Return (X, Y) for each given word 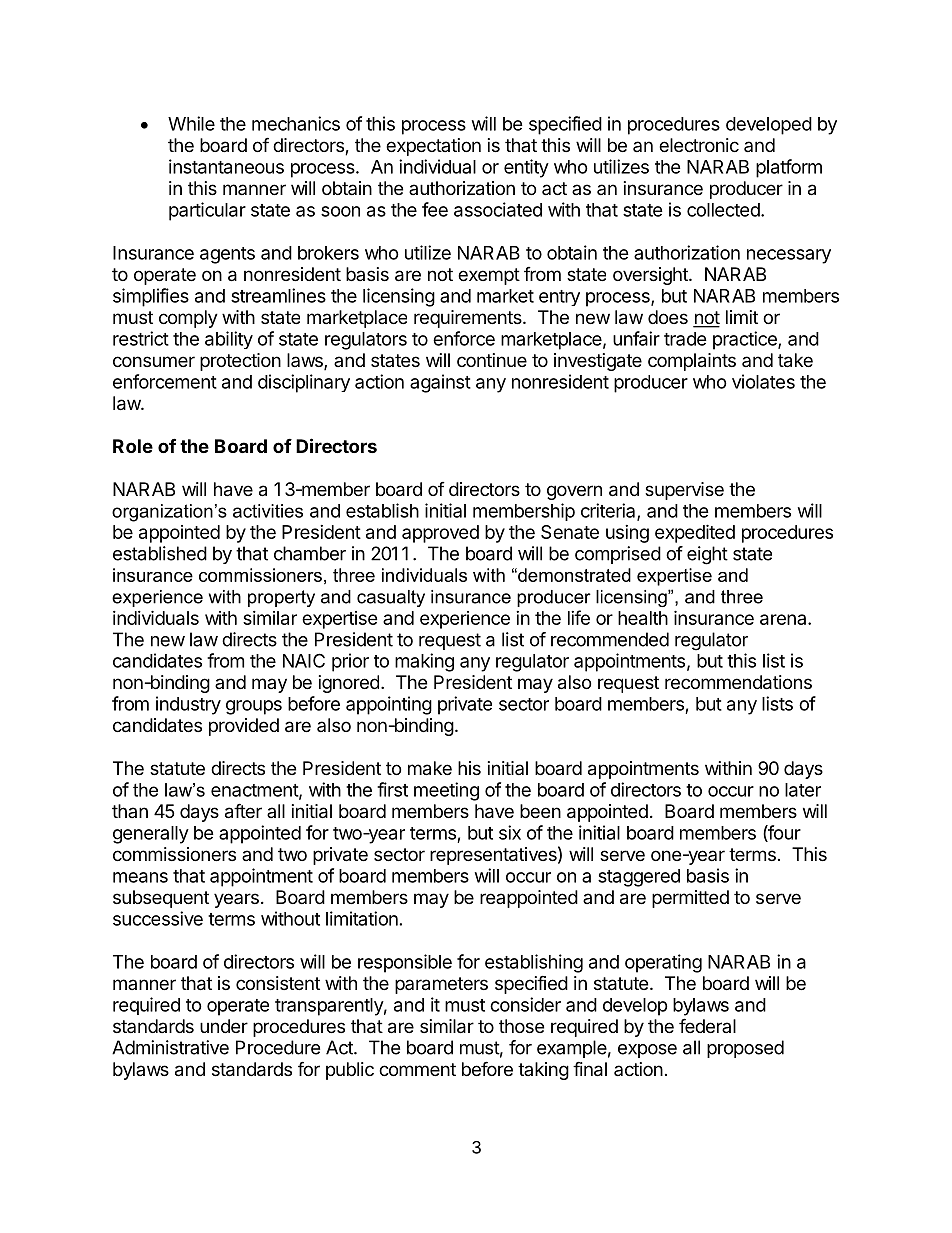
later (803, 790)
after (243, 811)
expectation (433, 147)
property (281, 598)
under (224, 1026)
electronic (699, 145)
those (521, 1026)
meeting (446, 791)
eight (707, 555)
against (440, 383)
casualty (391, 598)
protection (240, 362)
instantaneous (226, 166)
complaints (692, 362)
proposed (745, 1049)
